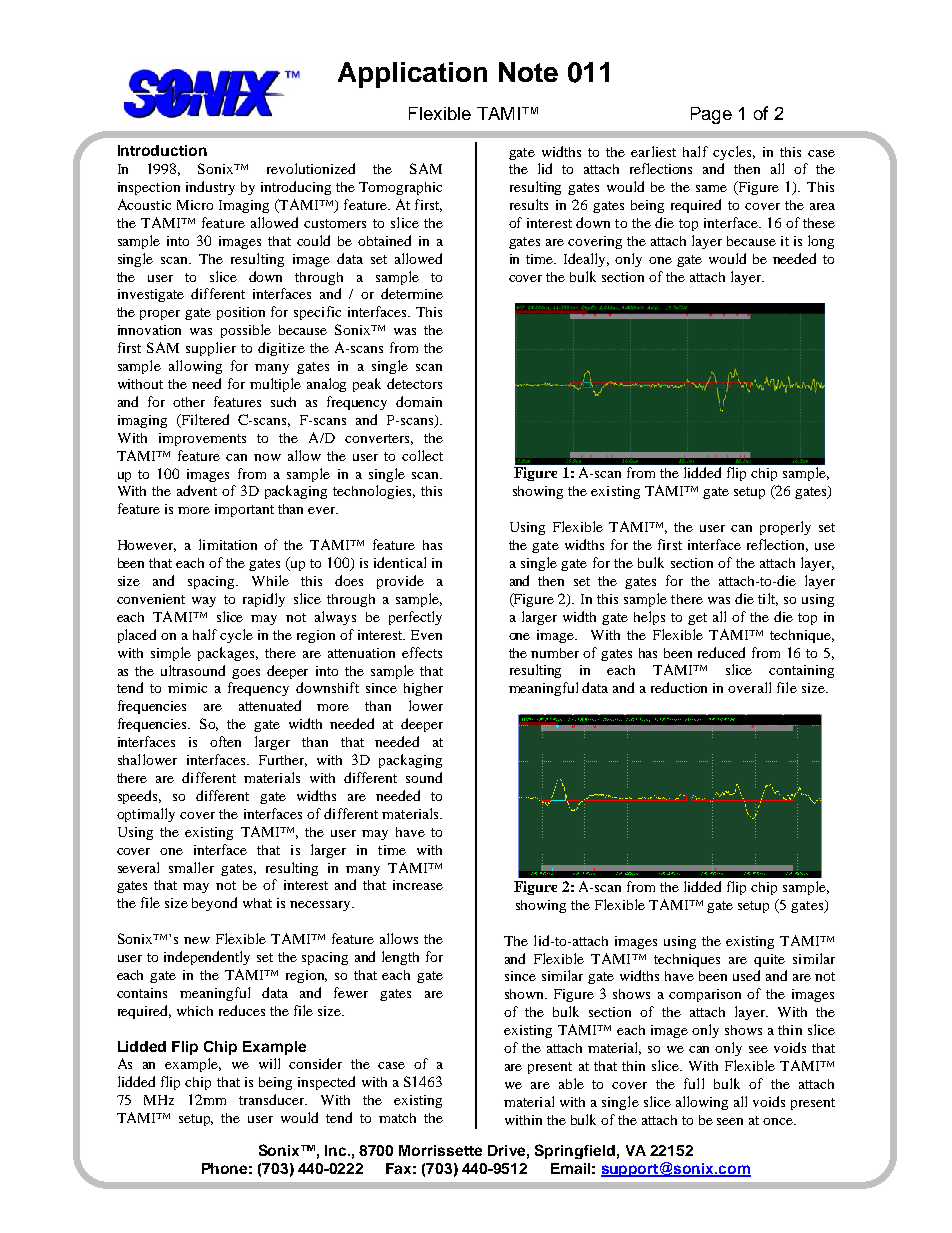 Image resolution: width=952 pixels, height=1233 pixels. I want to click on overall, so click(749, 687).
